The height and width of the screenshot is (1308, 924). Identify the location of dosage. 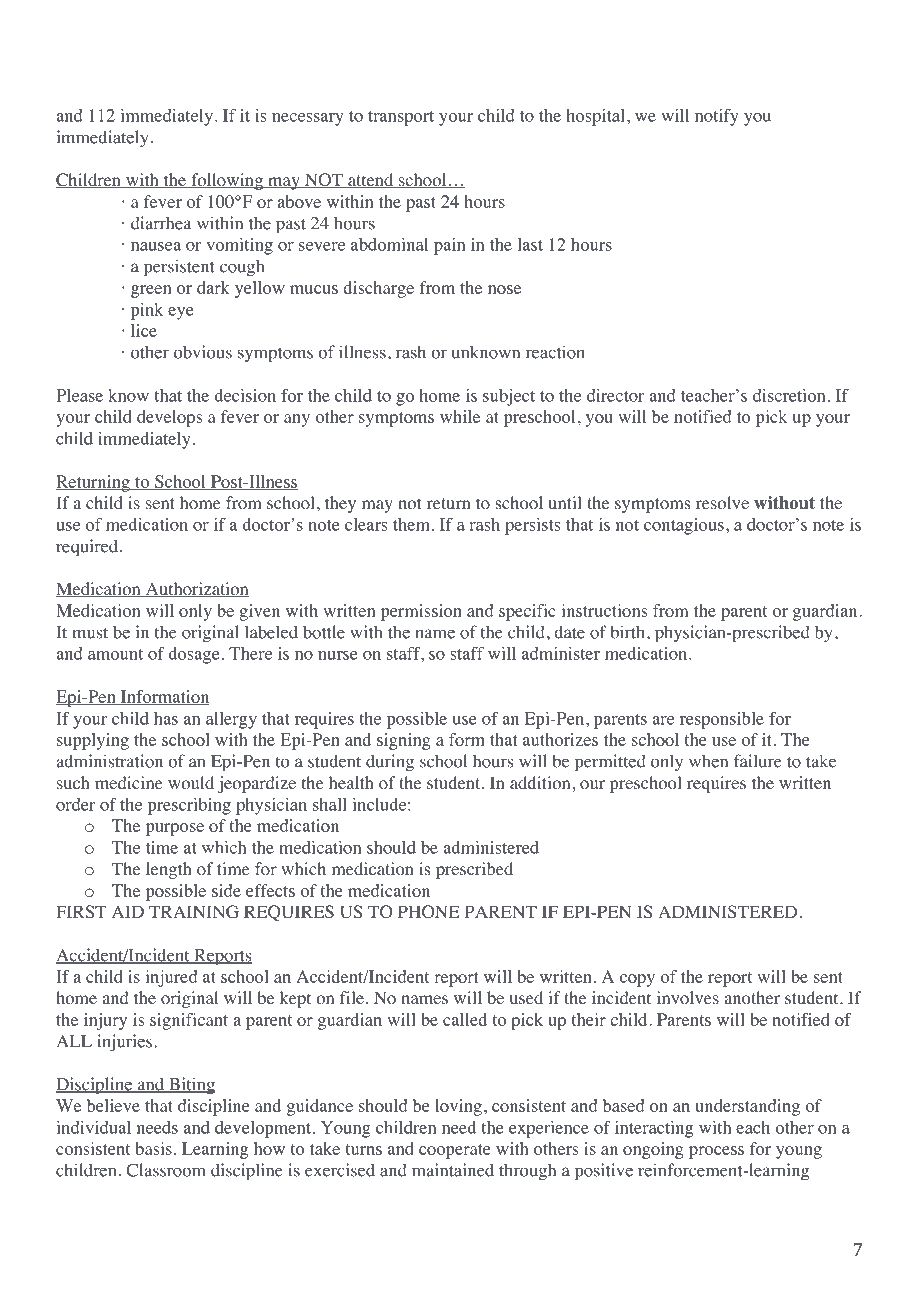
(193, 655).
